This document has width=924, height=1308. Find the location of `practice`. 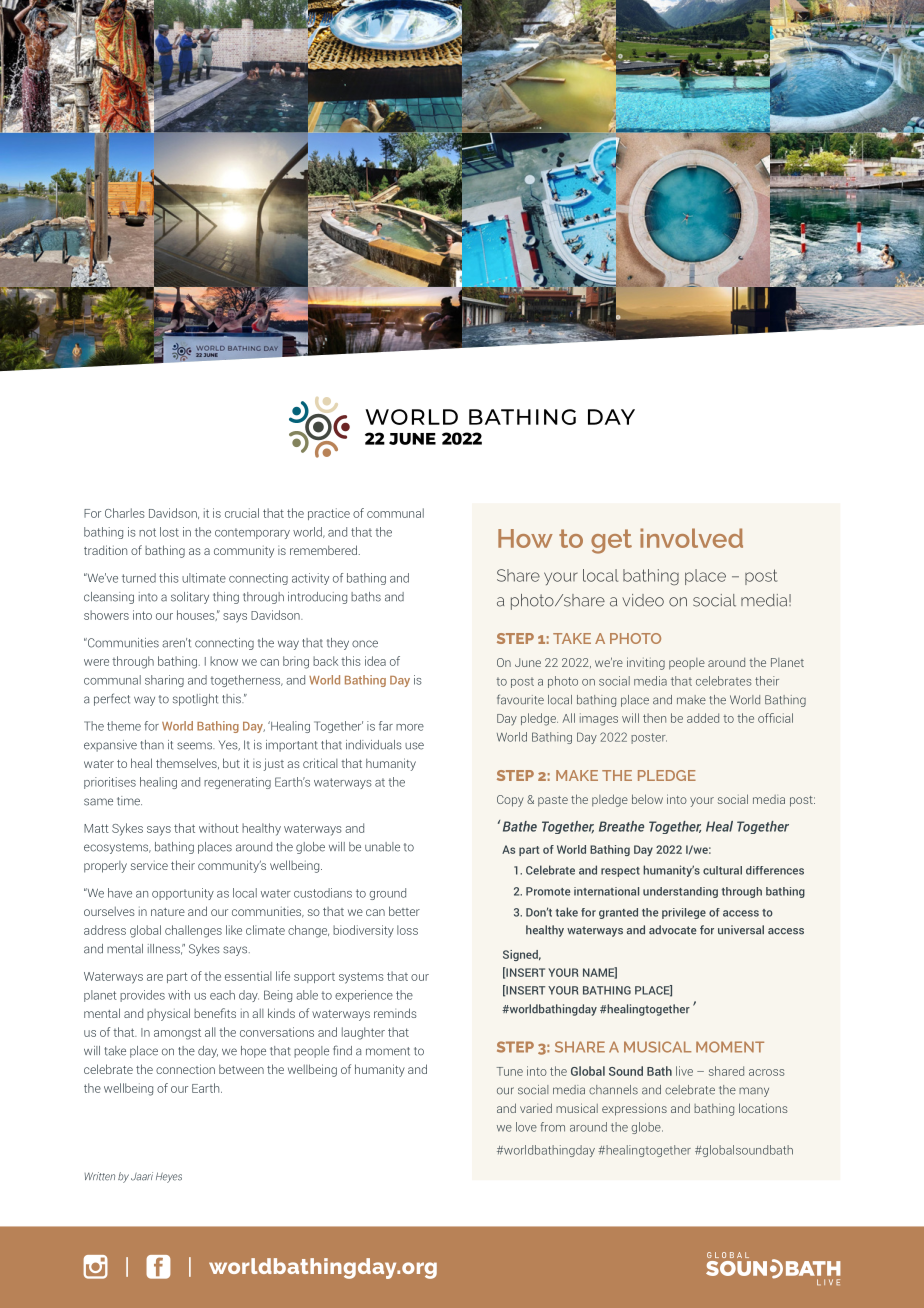

practice is located at coordinates (329, 514).
